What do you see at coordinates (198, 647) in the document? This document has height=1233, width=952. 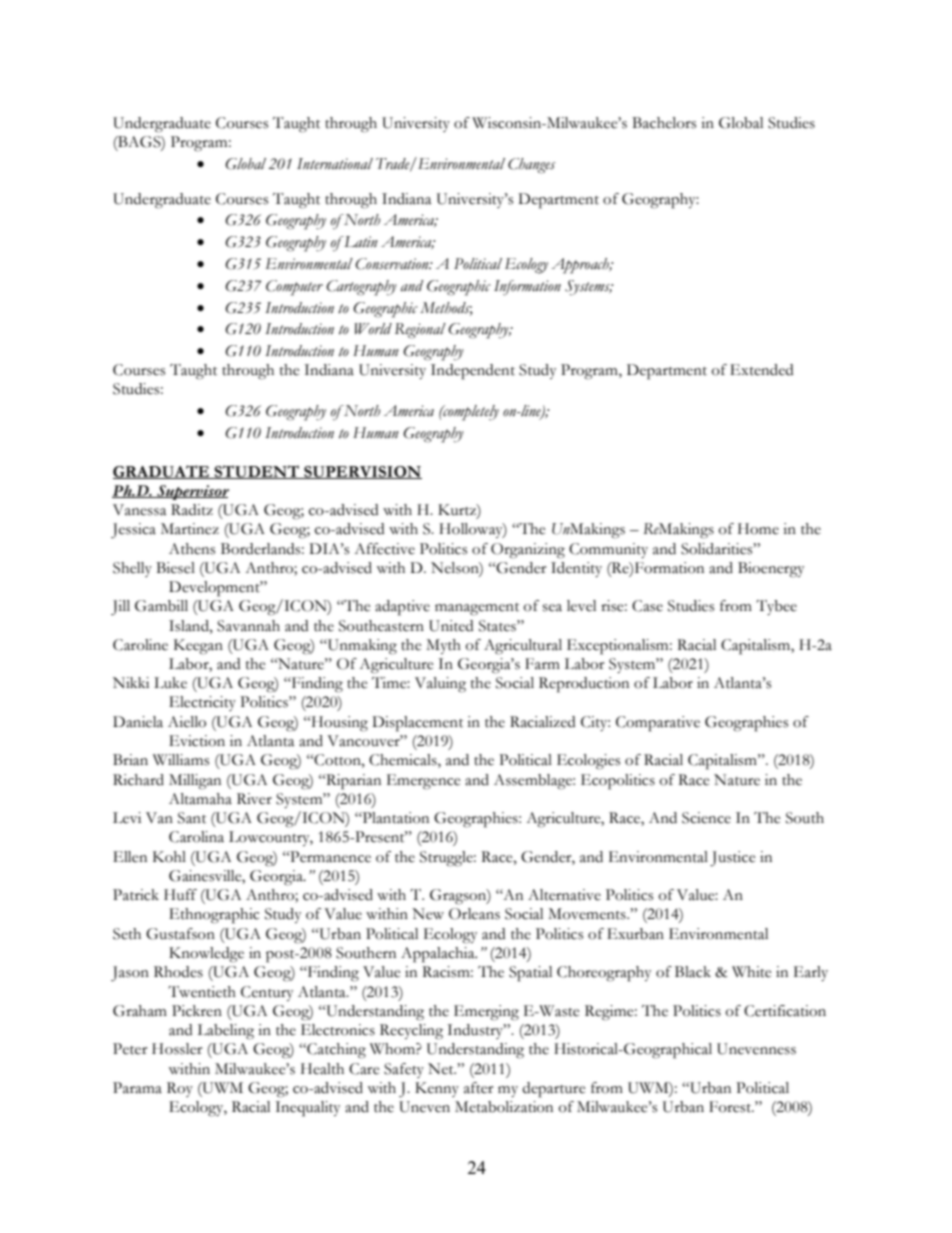 I see `Keegan` at bounding box center [198, 647].
